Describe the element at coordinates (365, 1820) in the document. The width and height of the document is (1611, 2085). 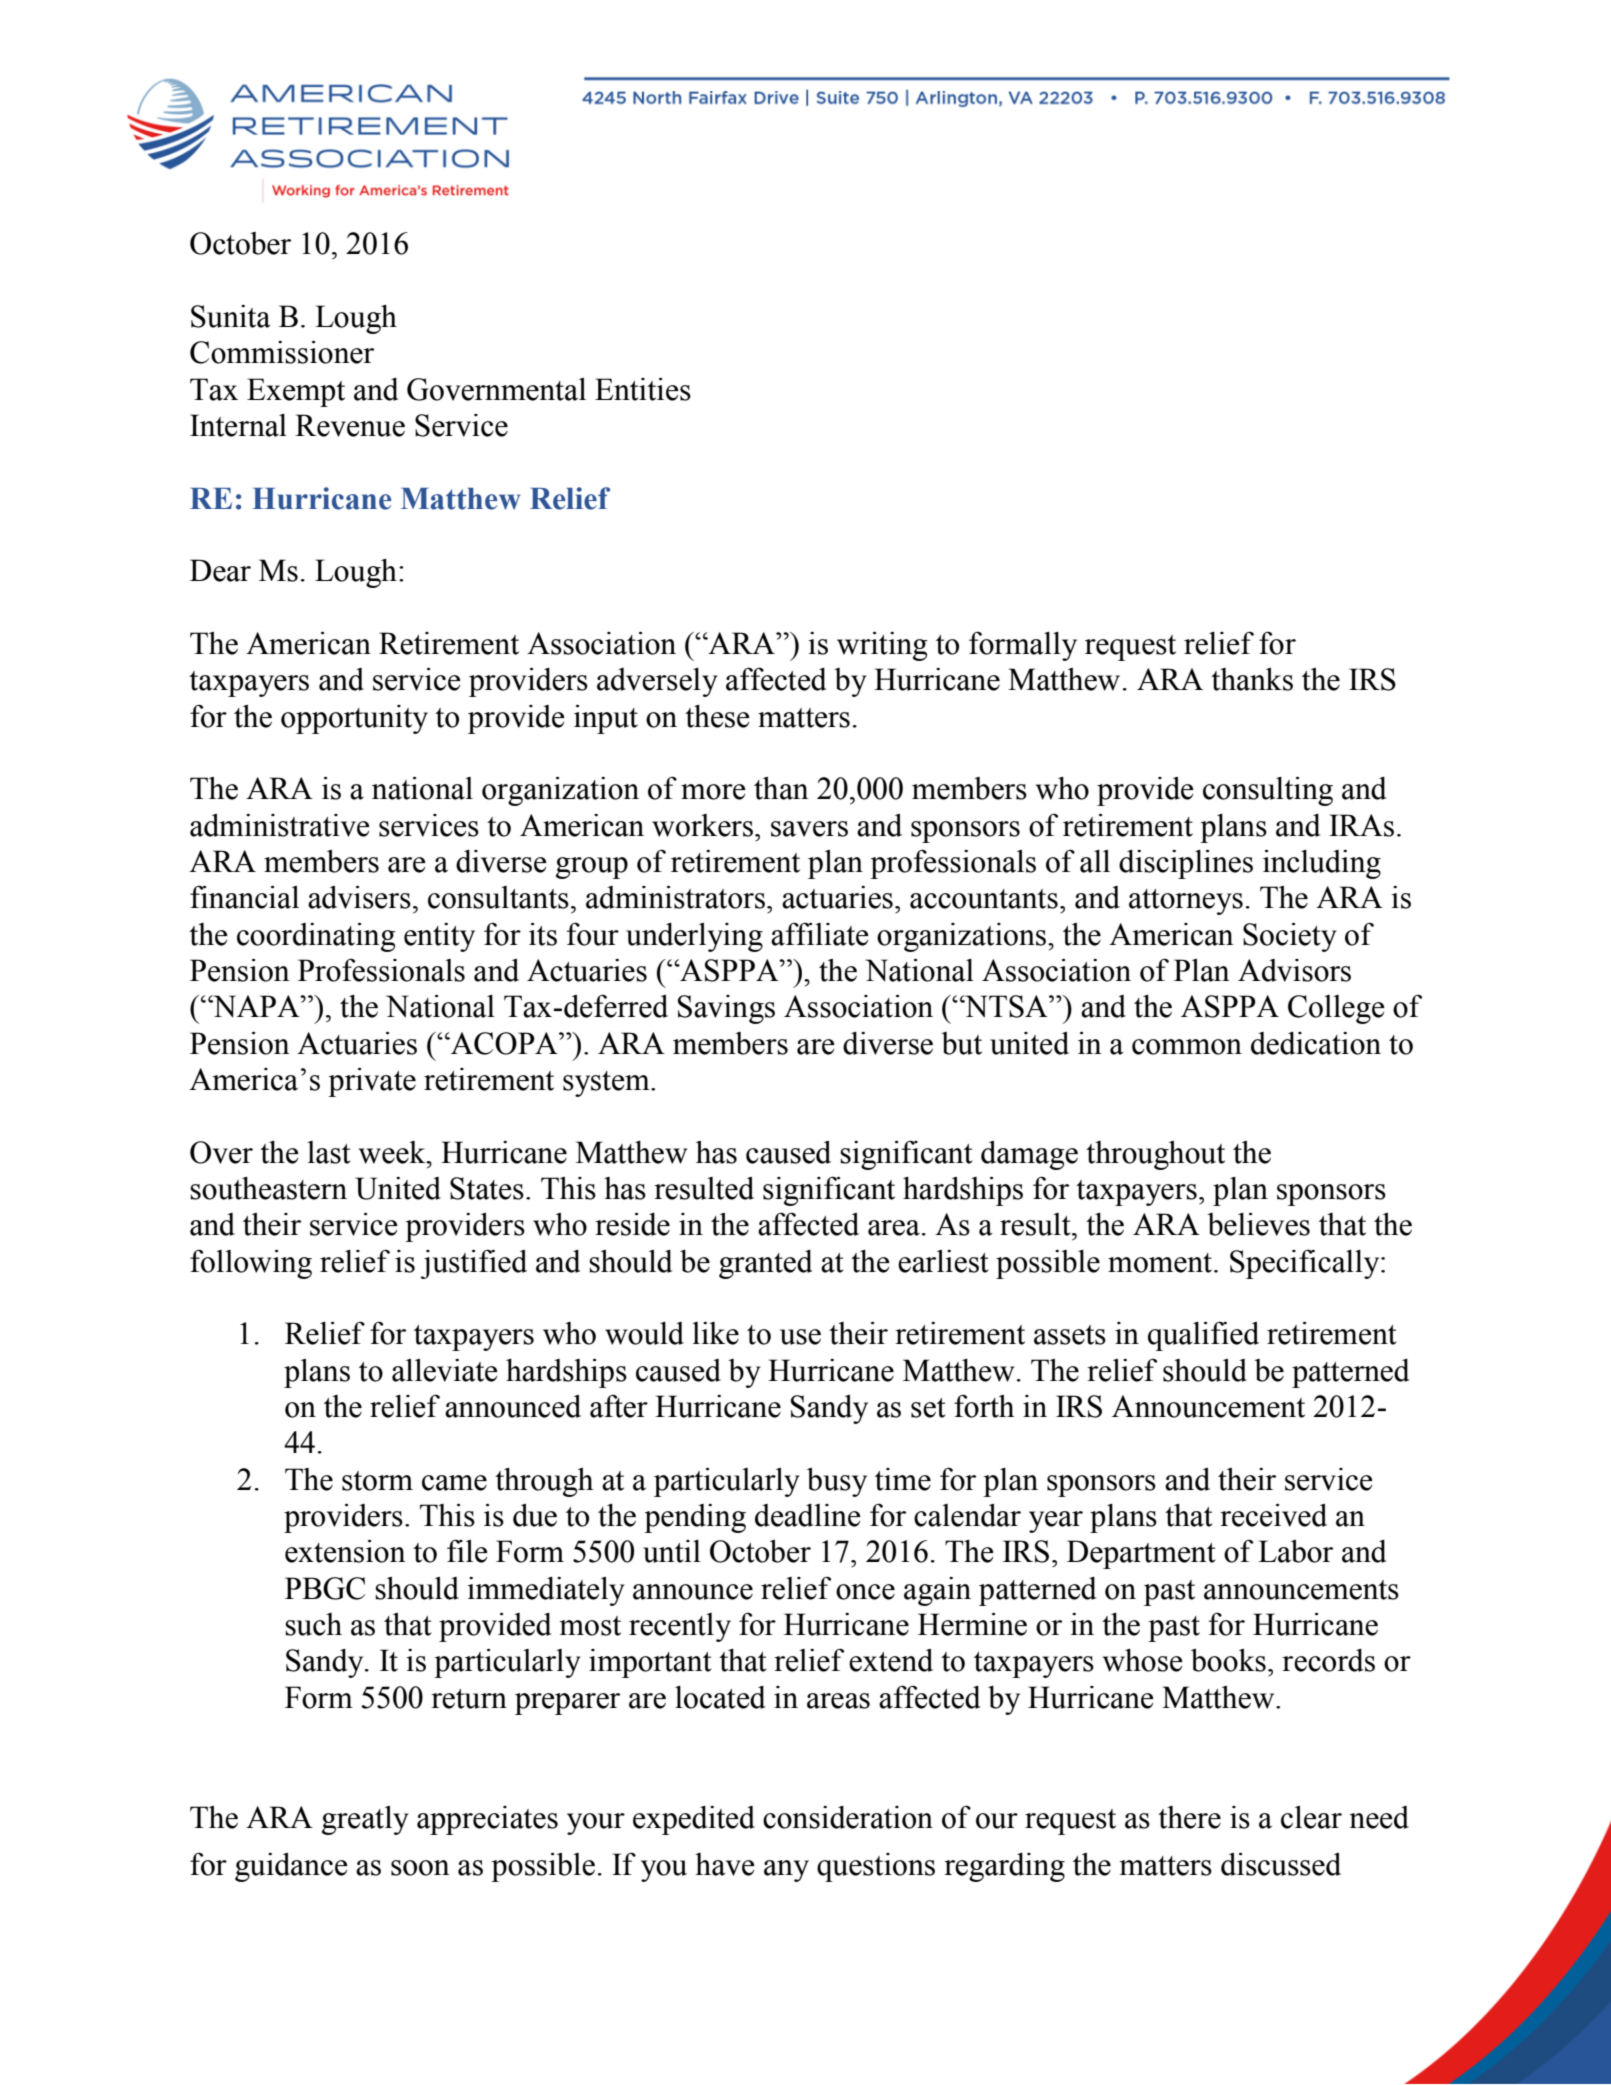
I see `greatly` at that location.
